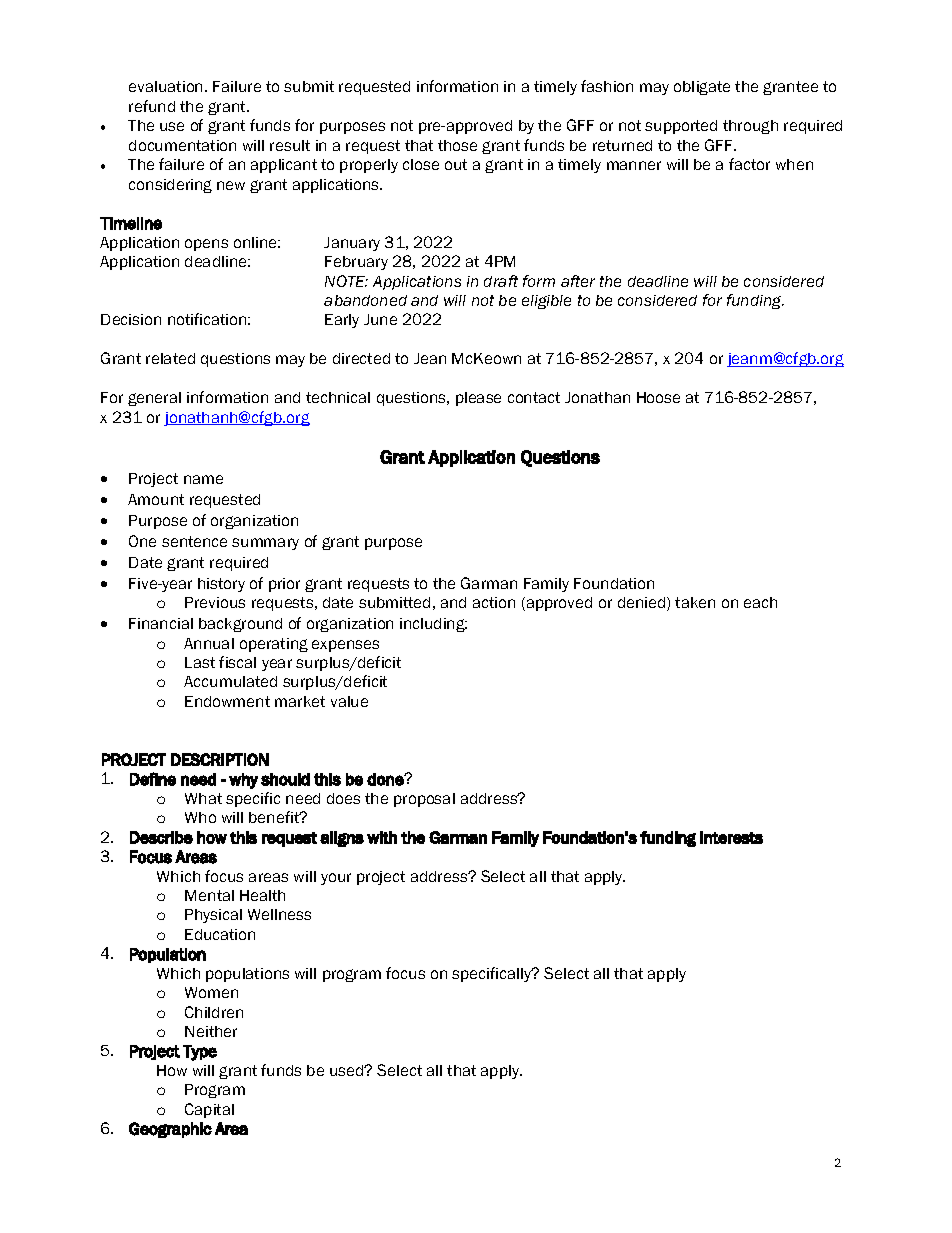  I want to click on name, so click(203, 479).
